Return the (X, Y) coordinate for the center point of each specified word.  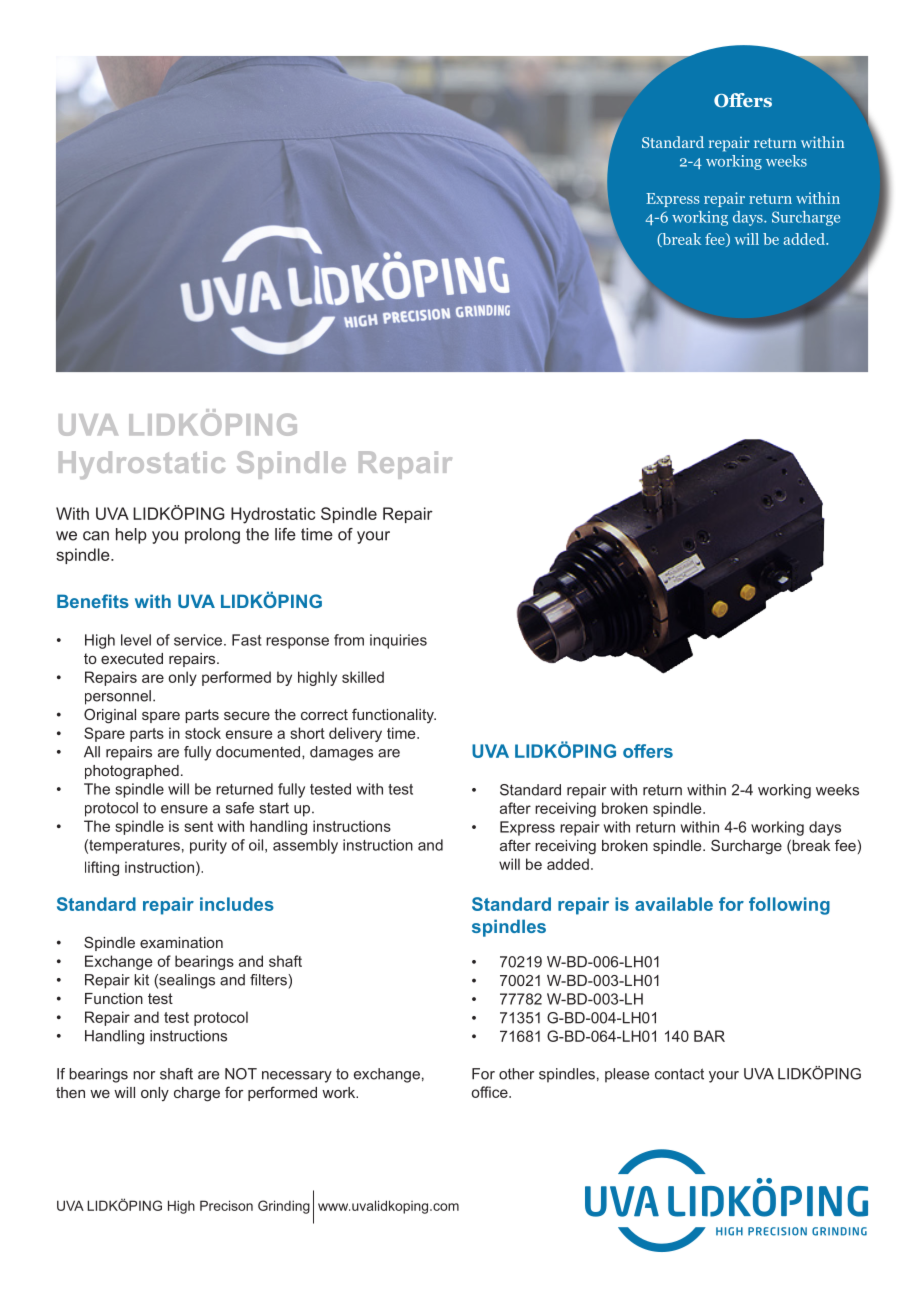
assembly (305, 846)
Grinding (284, 1207)
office (491, 1092)
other (516, 1074)
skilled (363, 677)
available (674, 904)
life (285, 534)
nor (144, 1075)
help (131, 536)
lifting (102, 868)
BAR (709, 1036)
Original (110, 716)
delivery (355, 734)
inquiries (398, 641)
